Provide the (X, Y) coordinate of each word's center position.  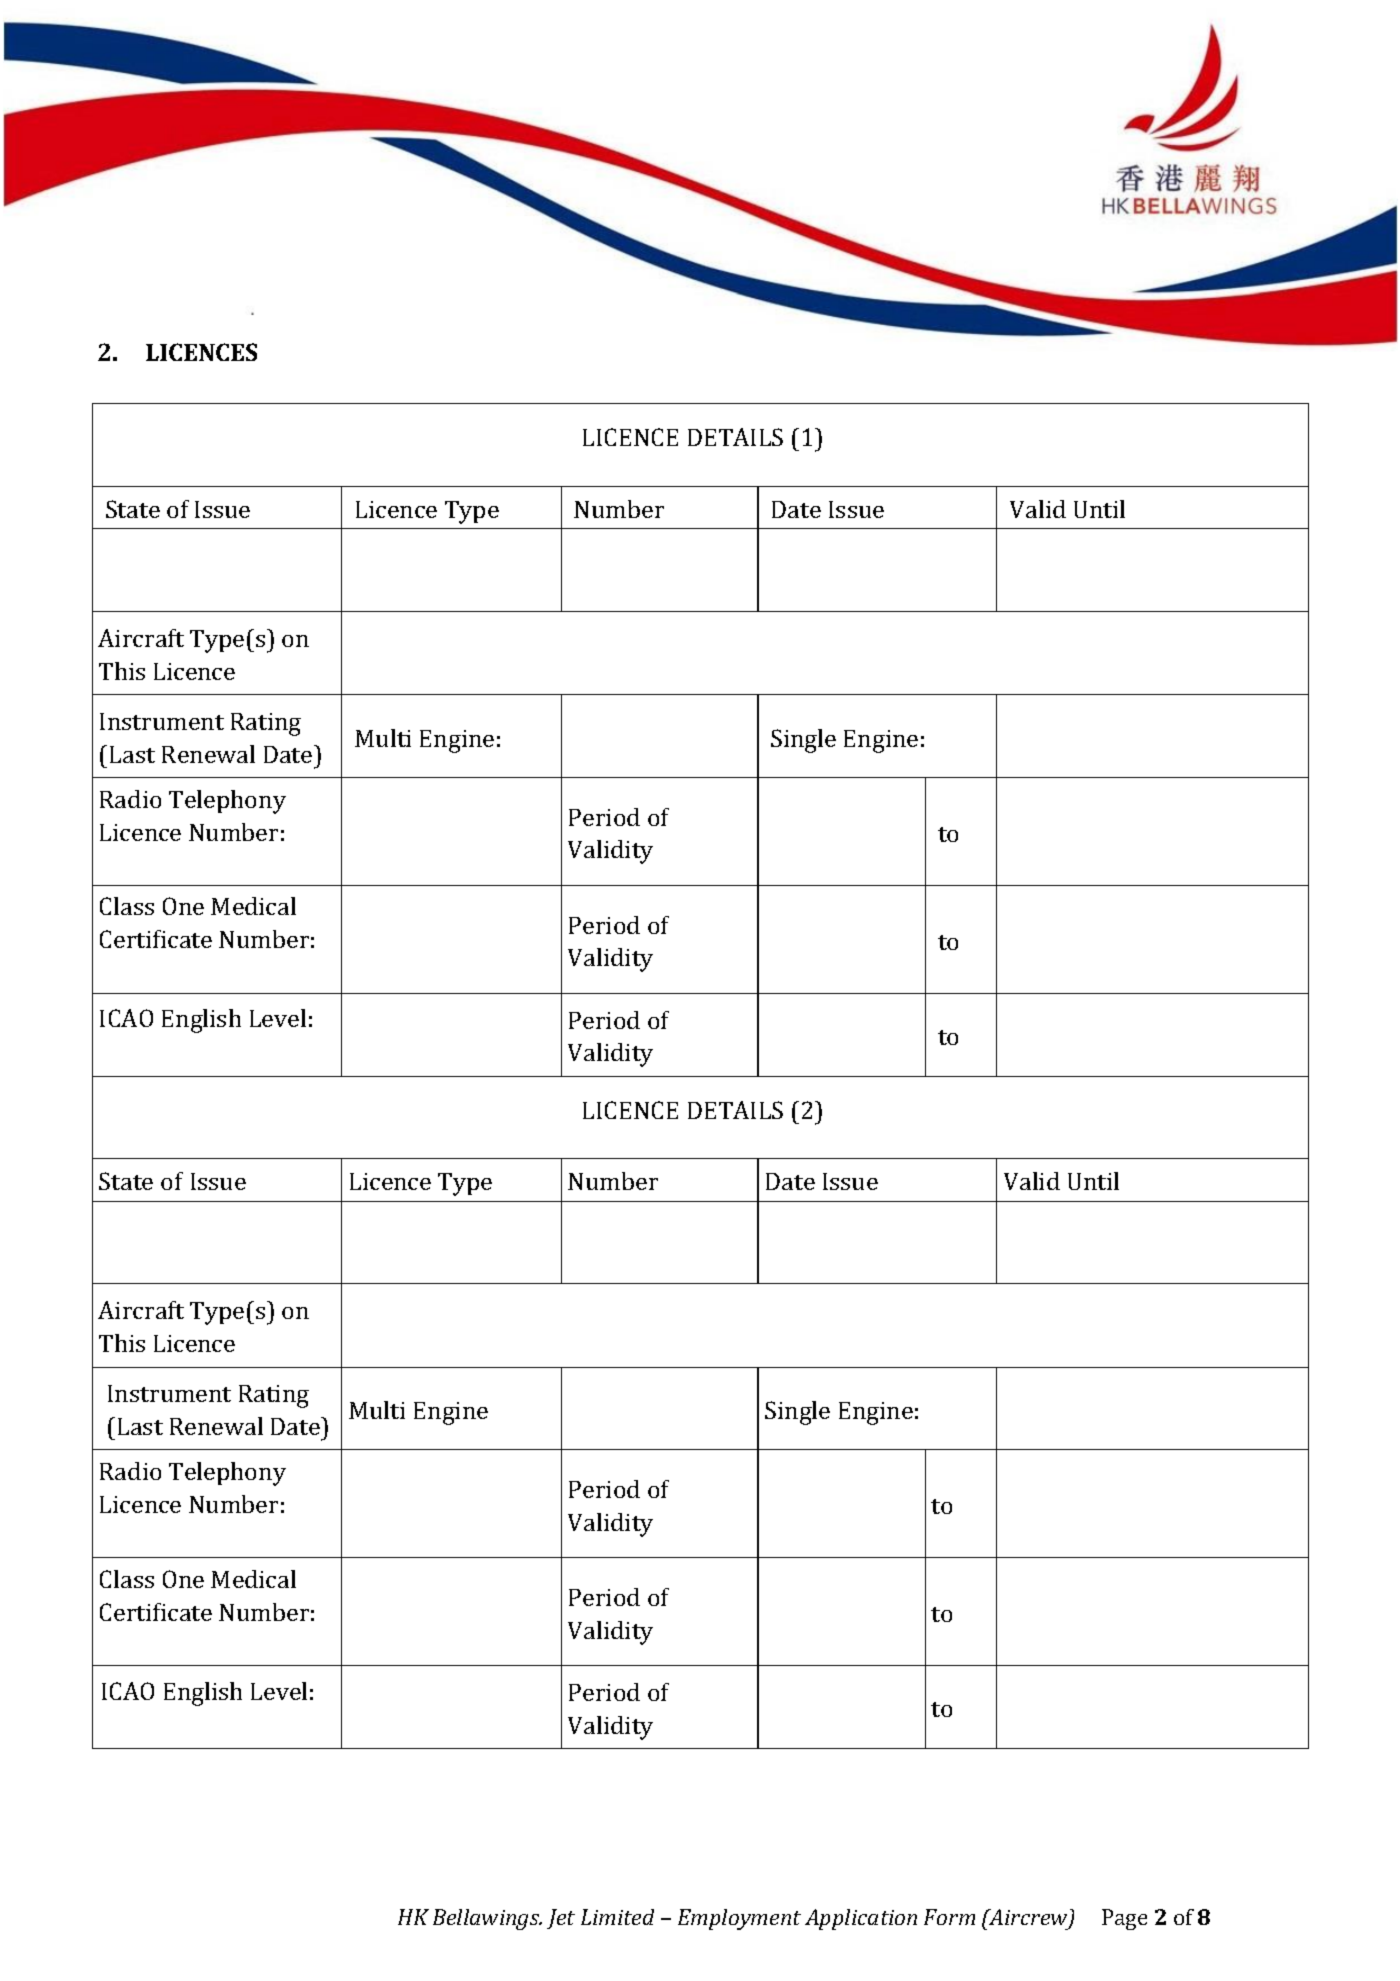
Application (861, 1919)
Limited (617, 1917)
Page (1124, 1919)
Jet (561, 1919)
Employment (739, 1919)
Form (949, 1917)
